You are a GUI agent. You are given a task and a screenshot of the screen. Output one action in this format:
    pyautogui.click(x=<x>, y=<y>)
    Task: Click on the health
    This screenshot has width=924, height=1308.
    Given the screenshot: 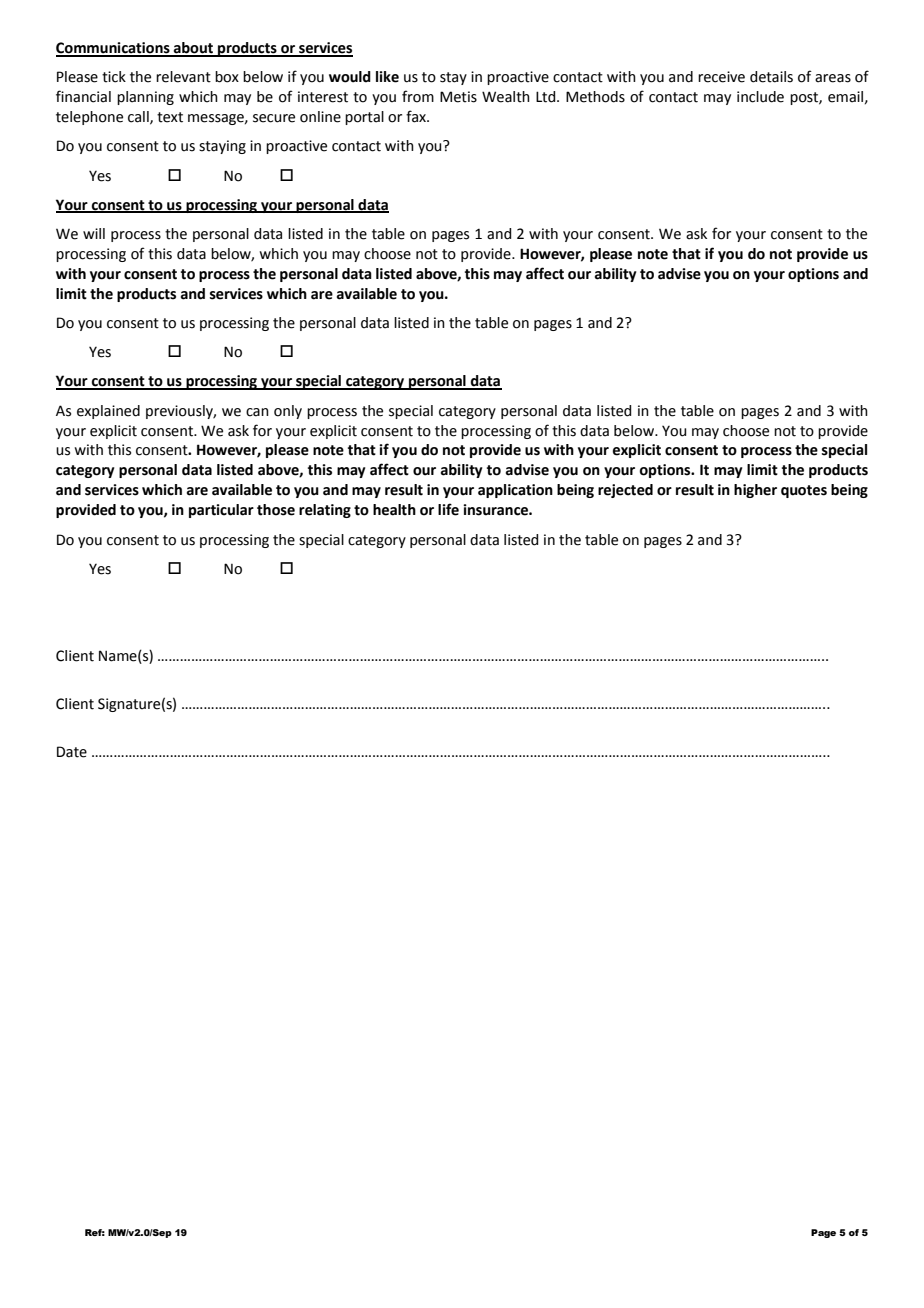 What is the action you would take?
    pyautogui.click(x=394, y=510)
